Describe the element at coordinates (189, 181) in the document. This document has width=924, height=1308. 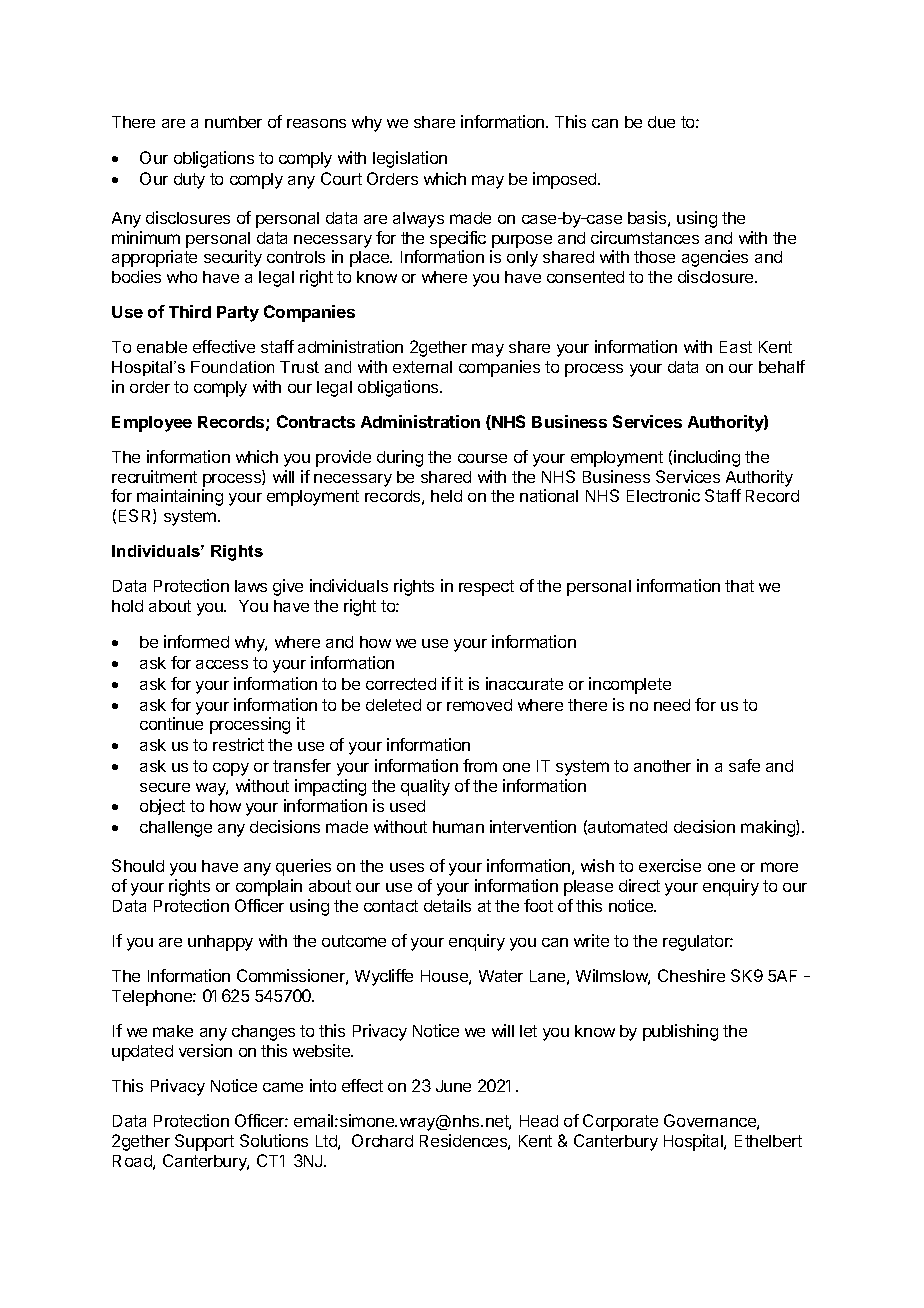
I see `duty` at that location.
